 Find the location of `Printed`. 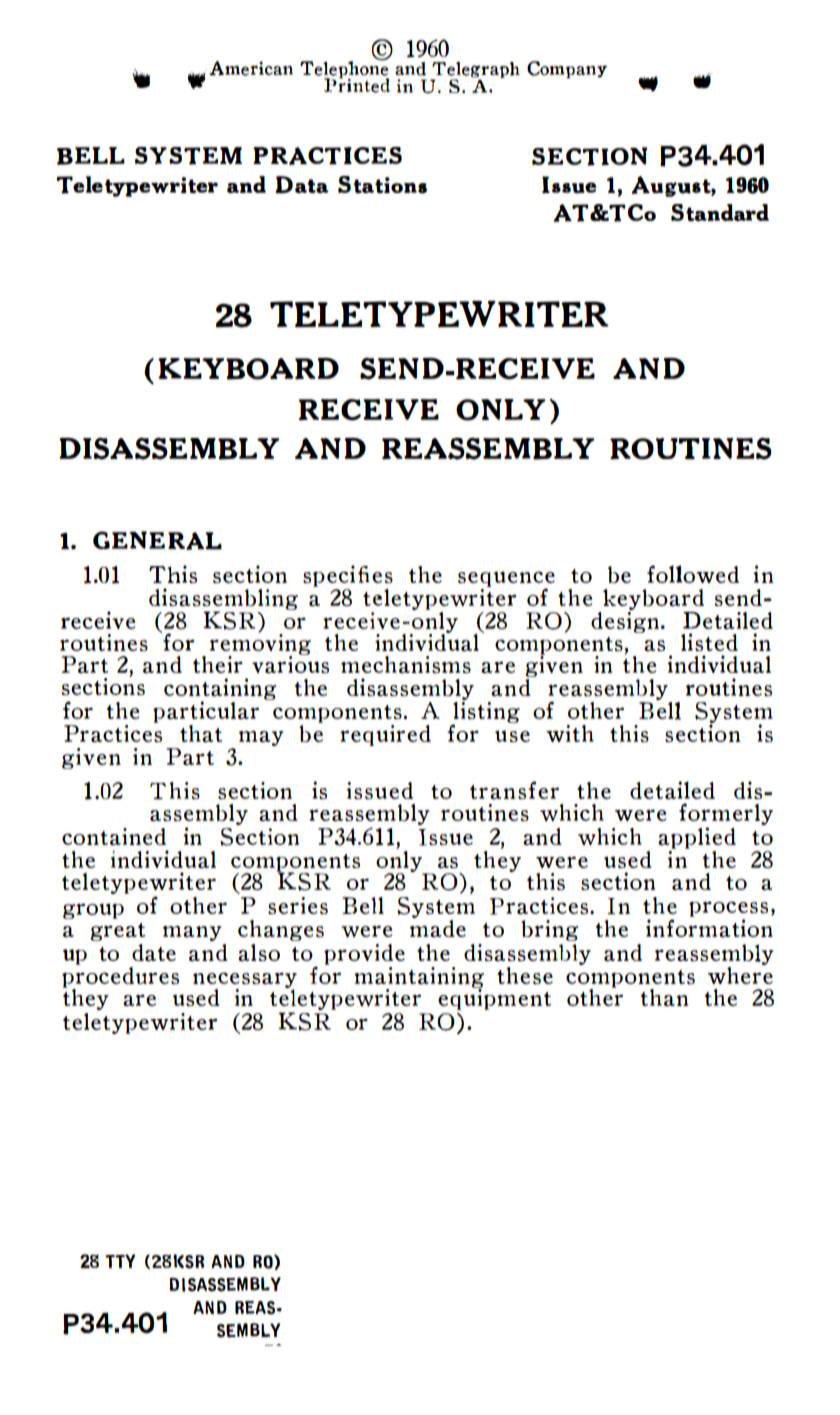

Printed is located at coordinates (357, 84).
